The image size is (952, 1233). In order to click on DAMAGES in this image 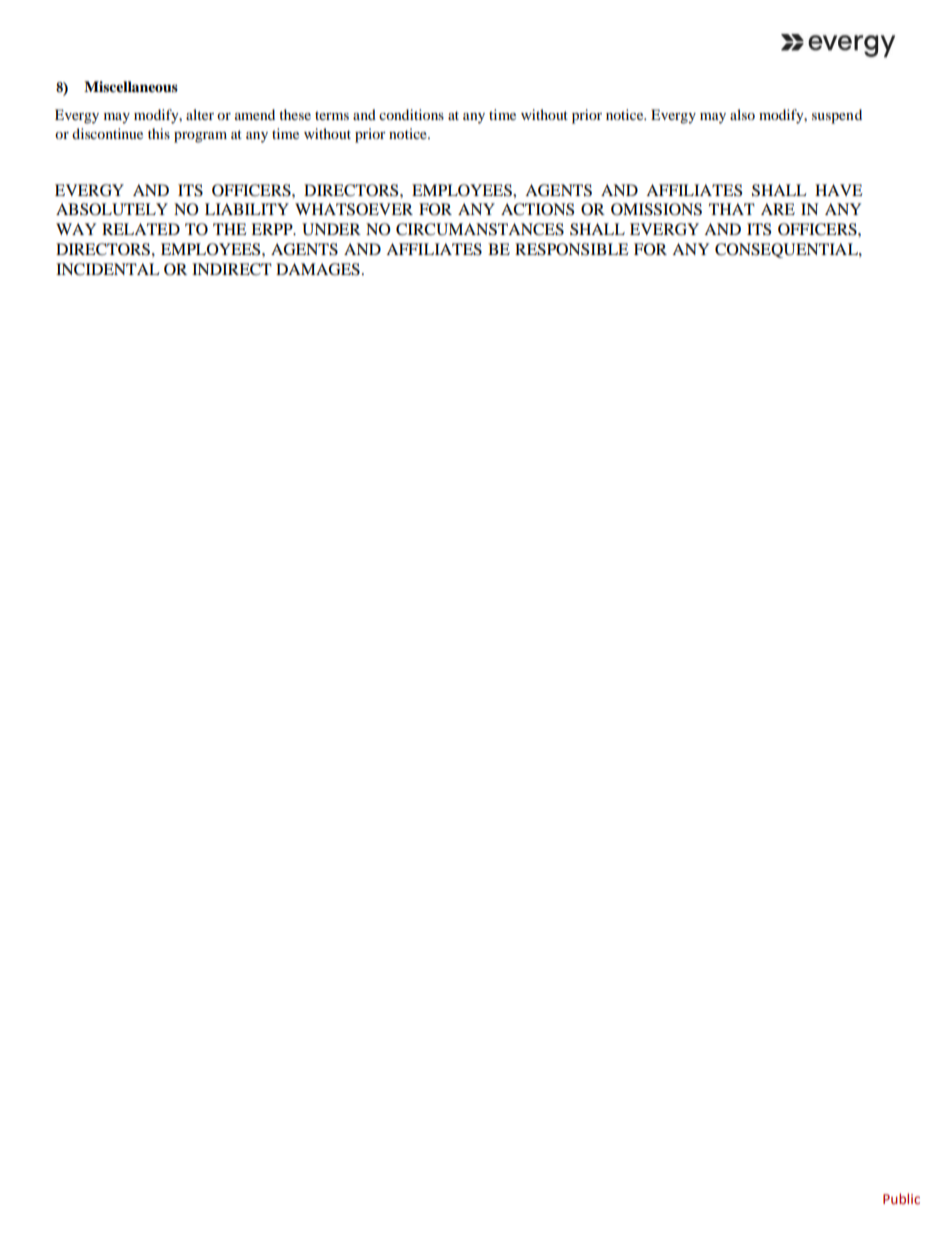, I will do `click(318, 269)`.
